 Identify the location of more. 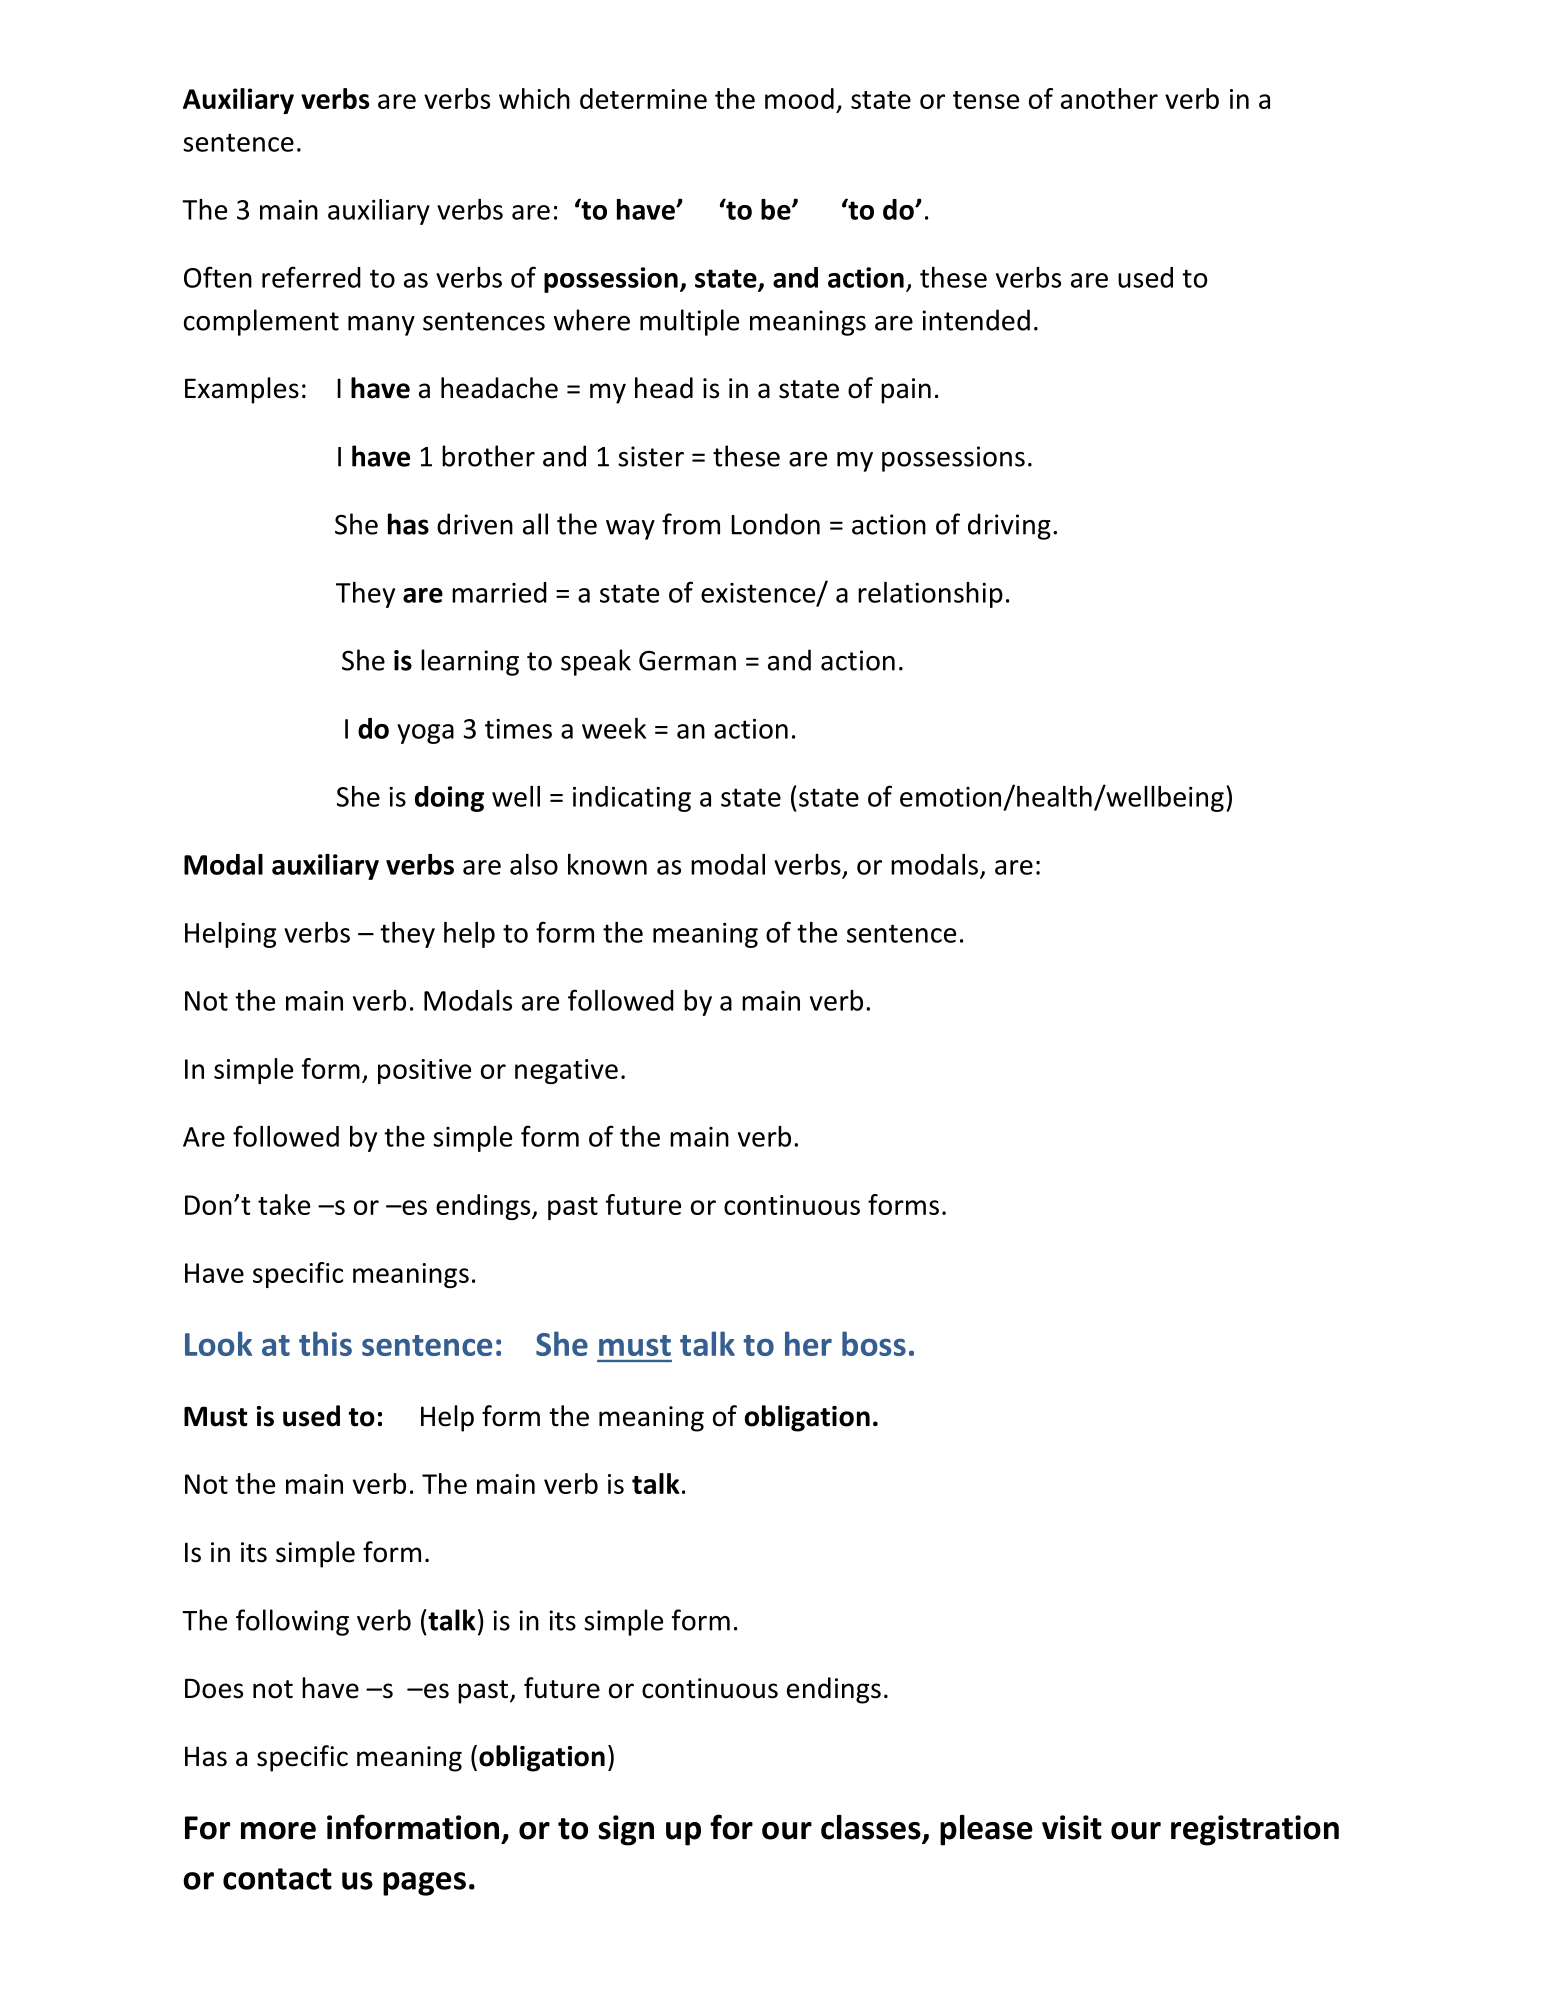
(278, 1831).
